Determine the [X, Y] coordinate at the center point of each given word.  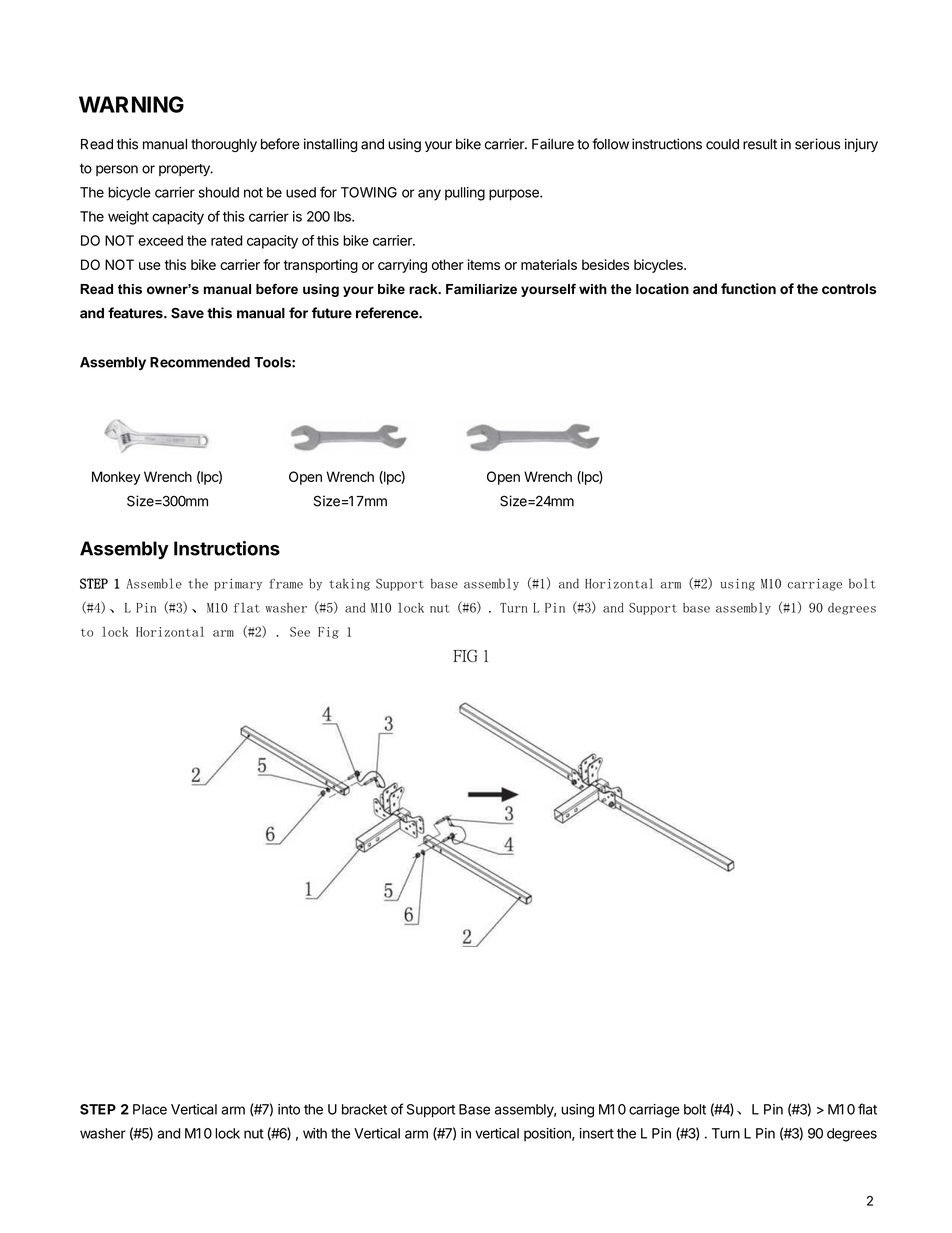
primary [238, 585]
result [760, 144]
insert [597, 1133]
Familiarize [481, 289]
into [289, 1109]
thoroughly [224, 145]
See [300, 632]
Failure [553, 144]
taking [349, 584]
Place [150, 1109]
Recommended [200, 362]
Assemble [154, 583]
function [748, 288]
